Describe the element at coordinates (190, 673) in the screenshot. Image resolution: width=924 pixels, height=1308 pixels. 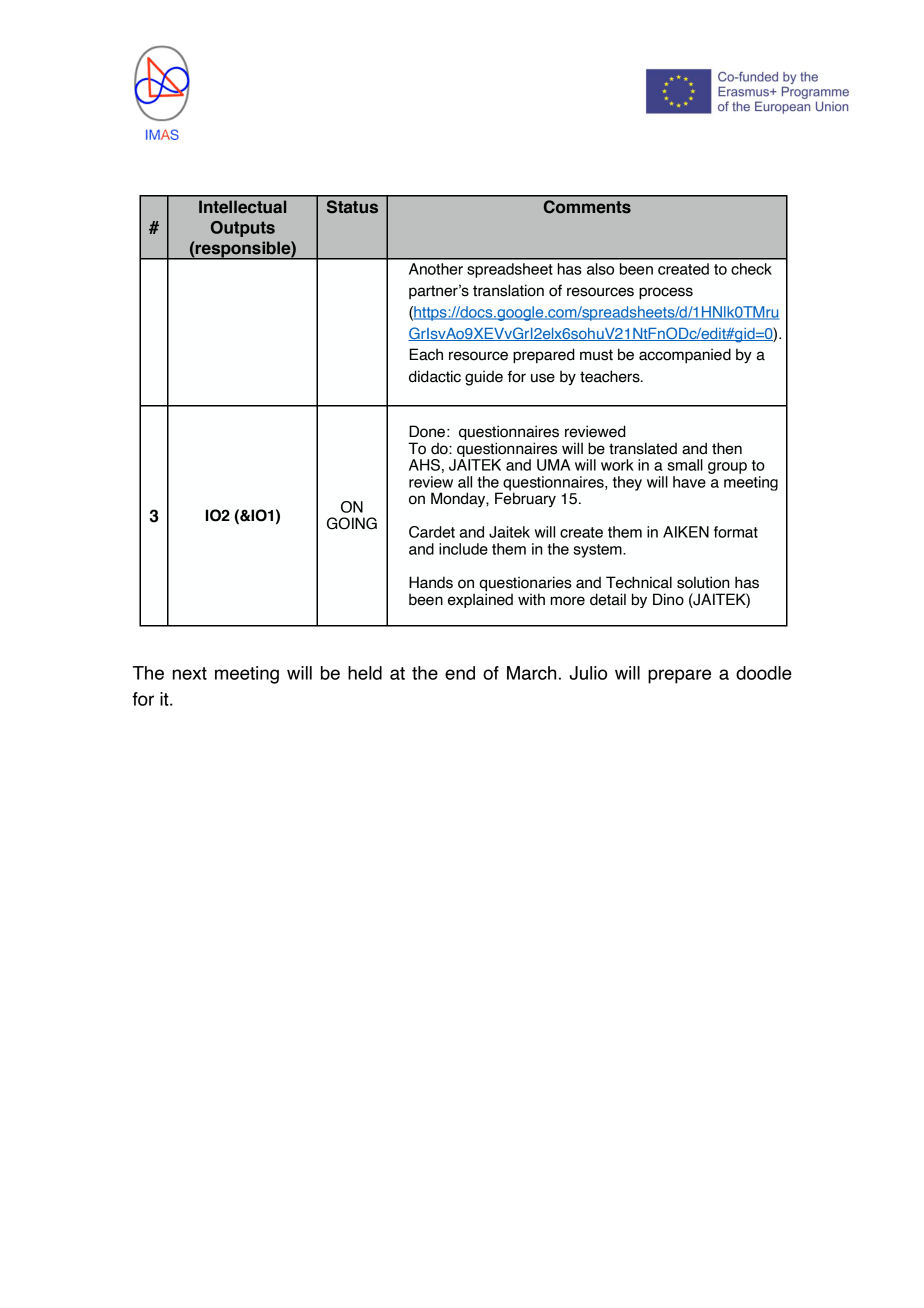
I see `next` at that location.
